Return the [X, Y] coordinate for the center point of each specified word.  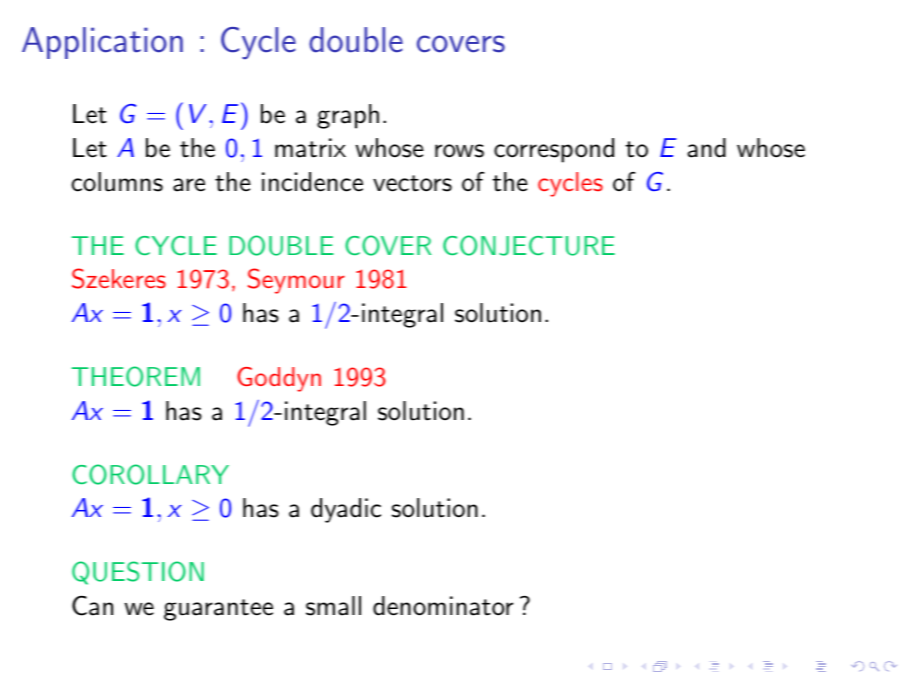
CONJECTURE [529, 245]
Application [102, 43]
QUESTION [138, 573]
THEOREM [136, 376]
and [706, 148]
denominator [443, 606]
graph [348, 116]
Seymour [296, 281]
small [333, 606]
